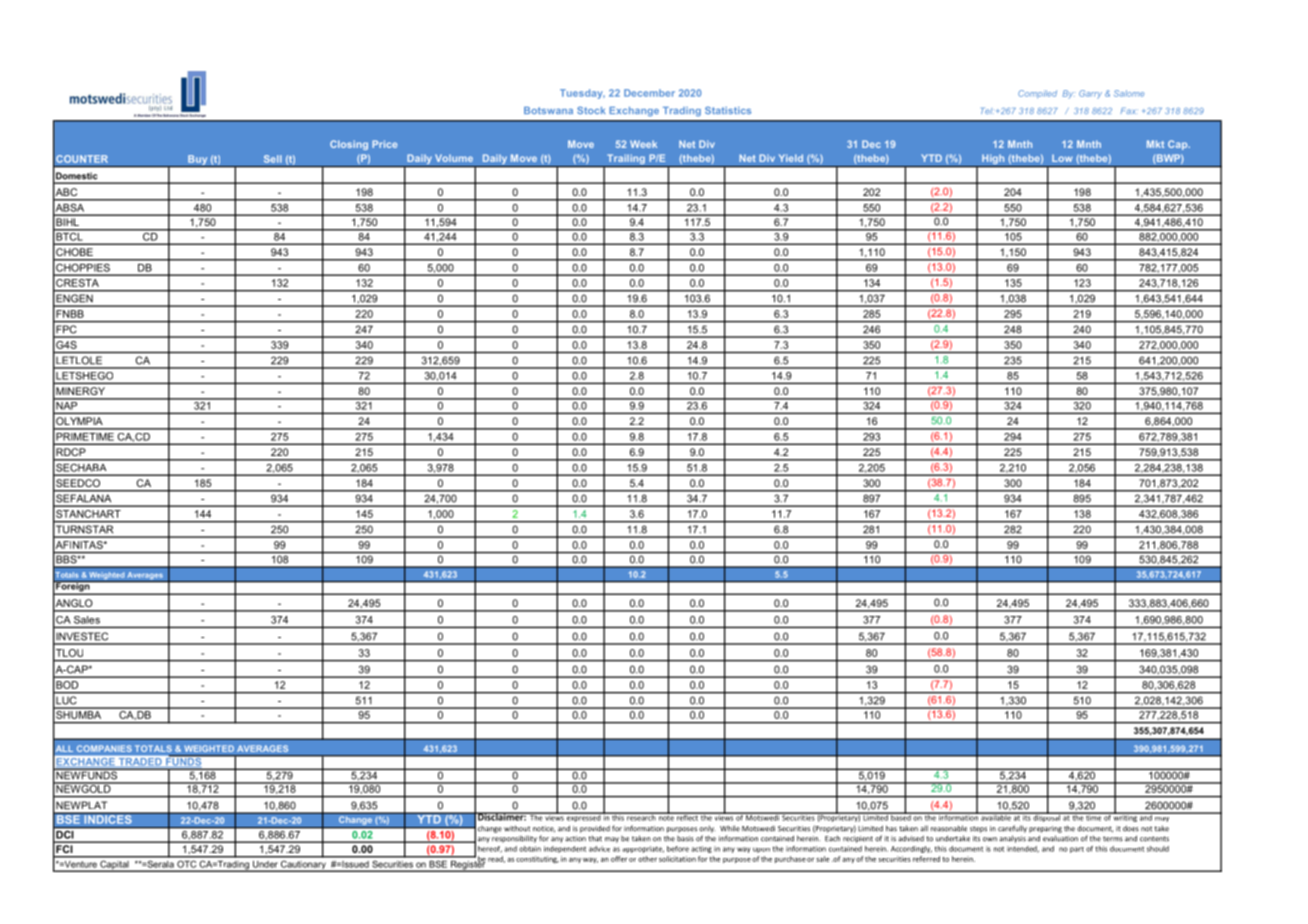 This page has width=1308, height=924. I want to click on hereof, so click(490, 849).
